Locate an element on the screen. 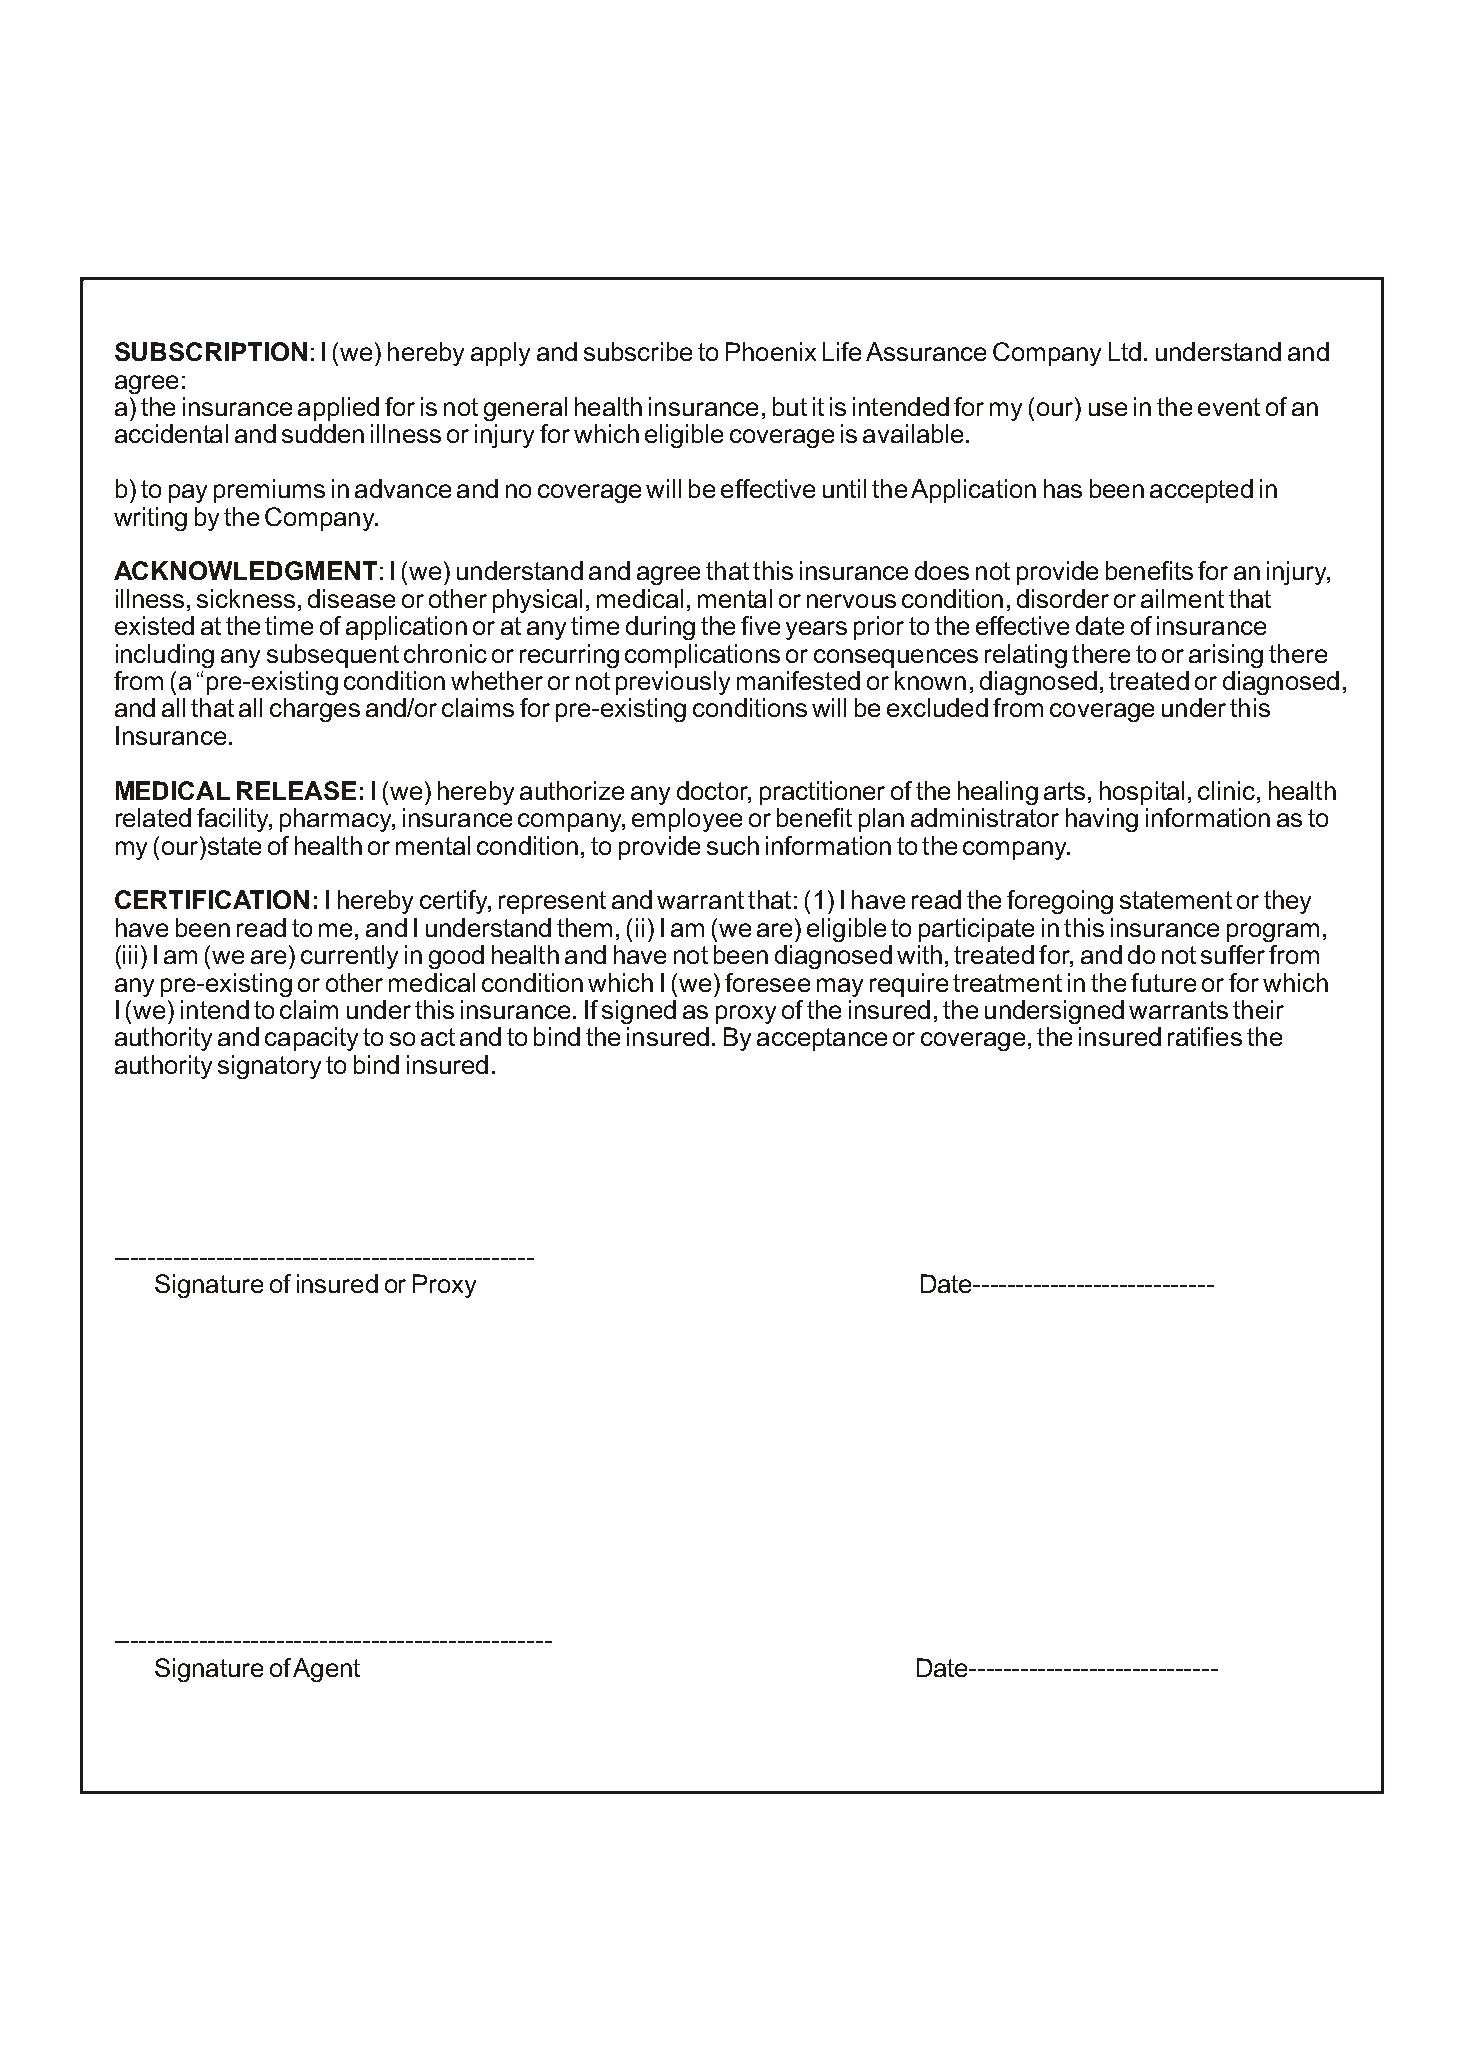  but is located at coordinates (790, 406).
